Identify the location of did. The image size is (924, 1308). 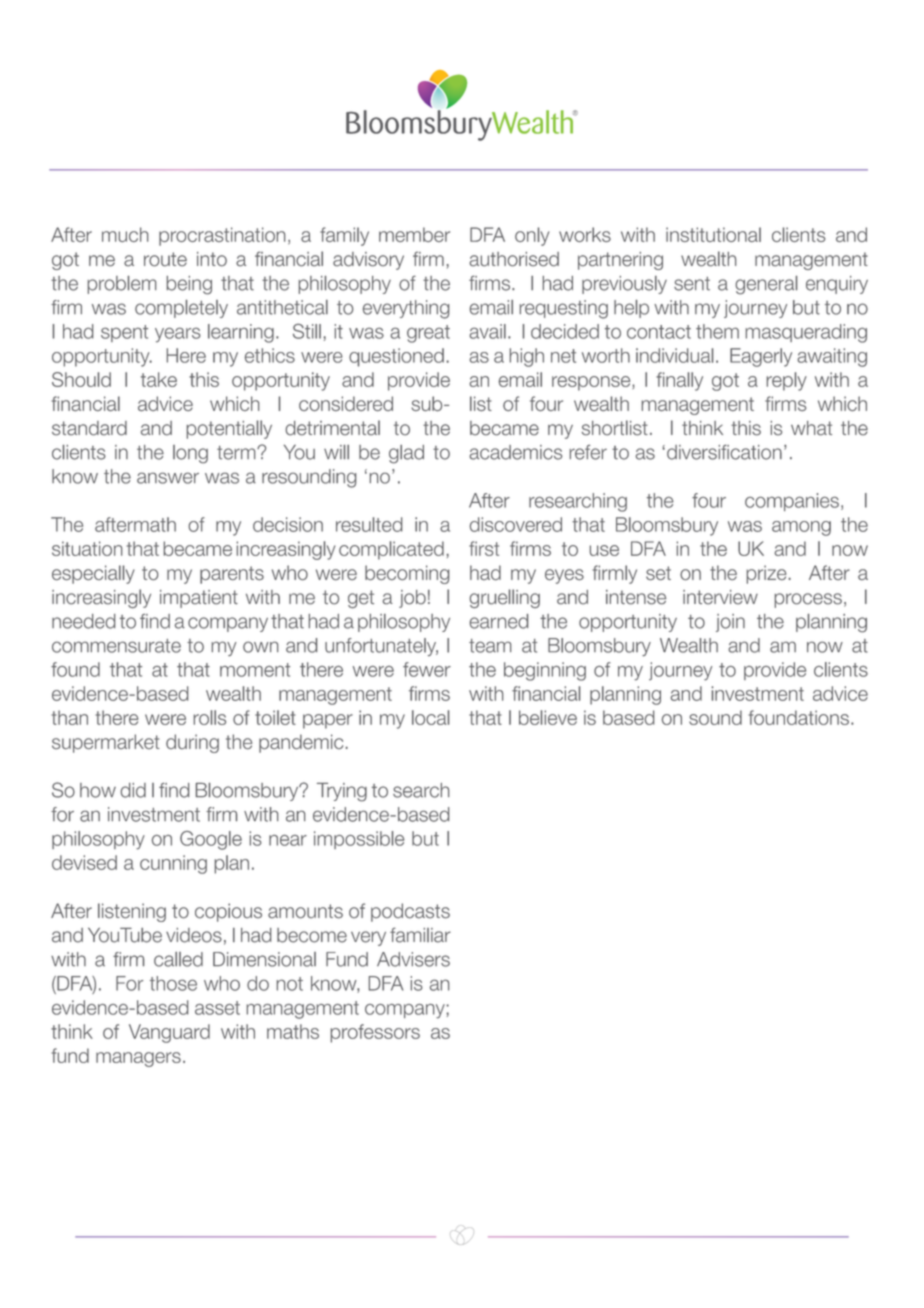
(133, 790).
